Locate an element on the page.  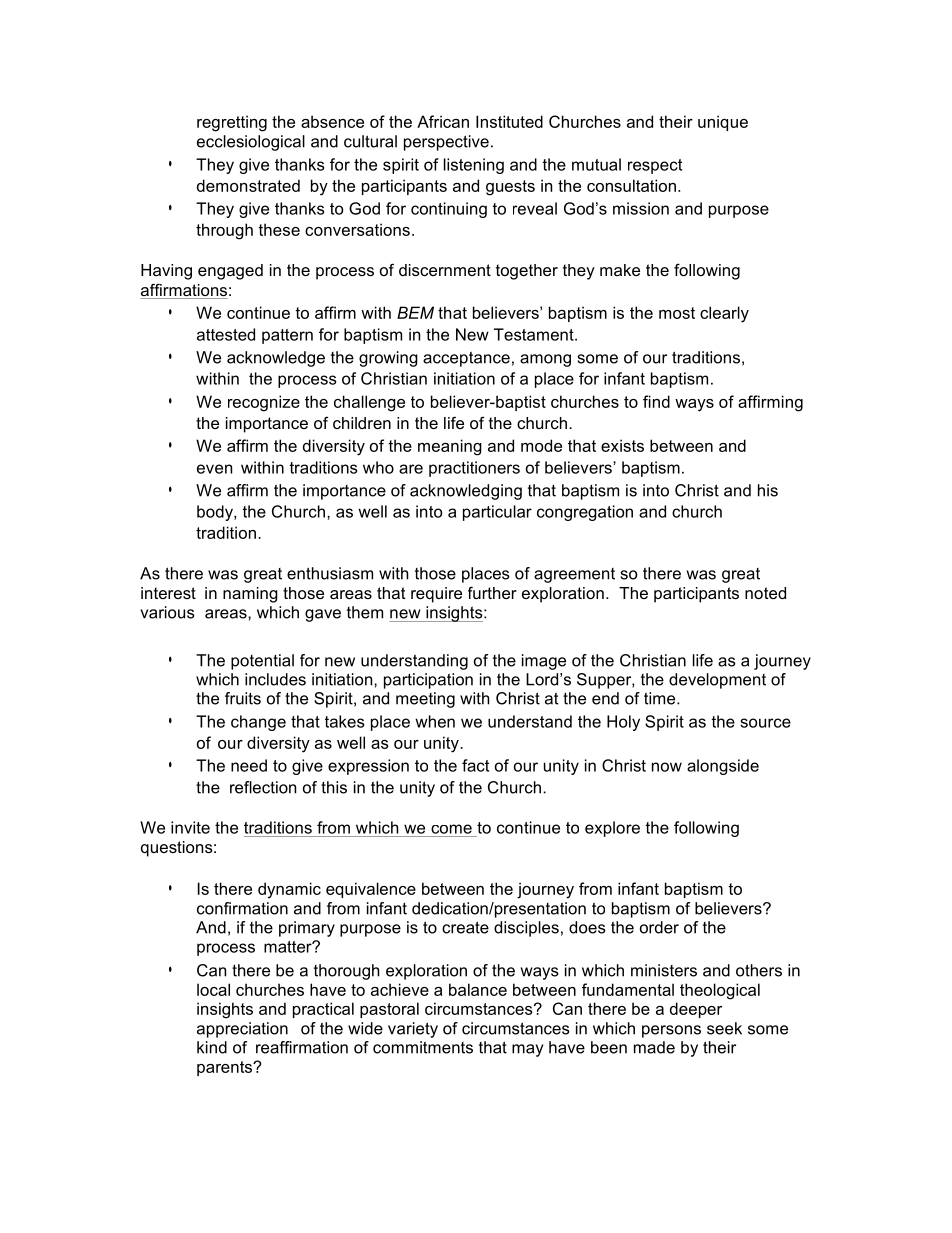
acknowledge is located at coordinates (276, 359).
